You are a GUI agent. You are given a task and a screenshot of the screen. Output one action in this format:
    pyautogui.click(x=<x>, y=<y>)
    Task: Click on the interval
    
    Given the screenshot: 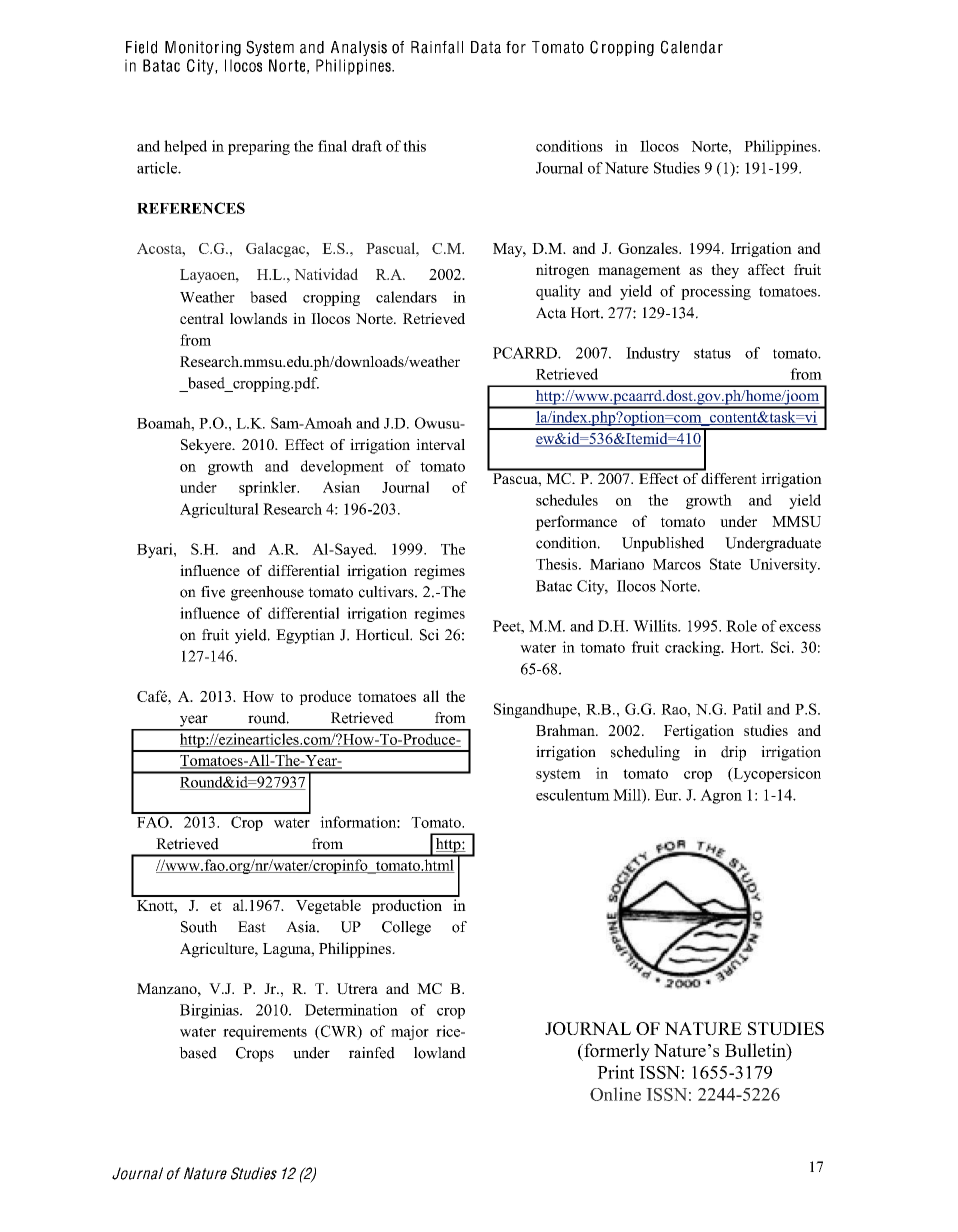 What is the action you would take?
    pyautogui.click(x=440, y=444)
